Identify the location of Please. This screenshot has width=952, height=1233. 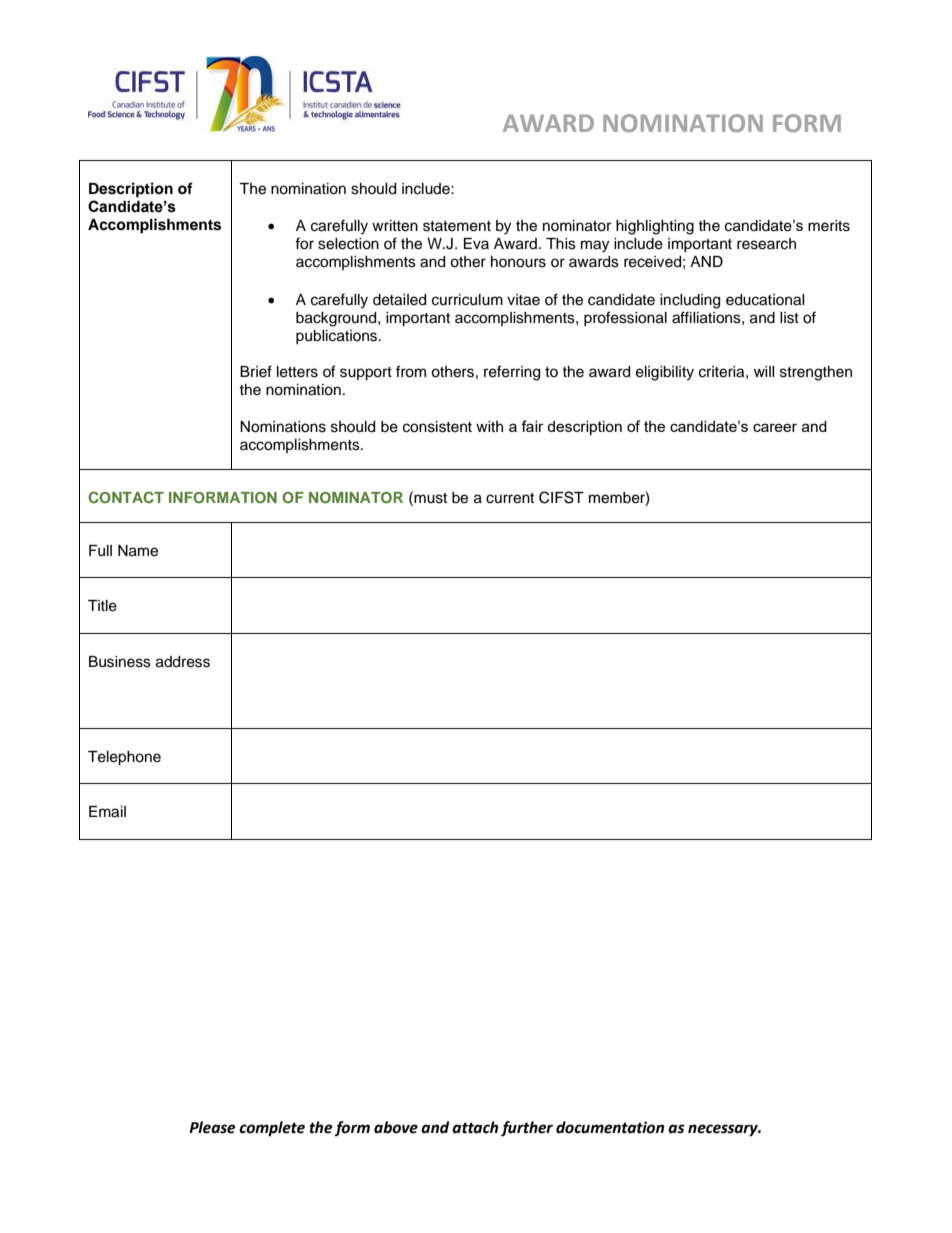
(212, 1127).
